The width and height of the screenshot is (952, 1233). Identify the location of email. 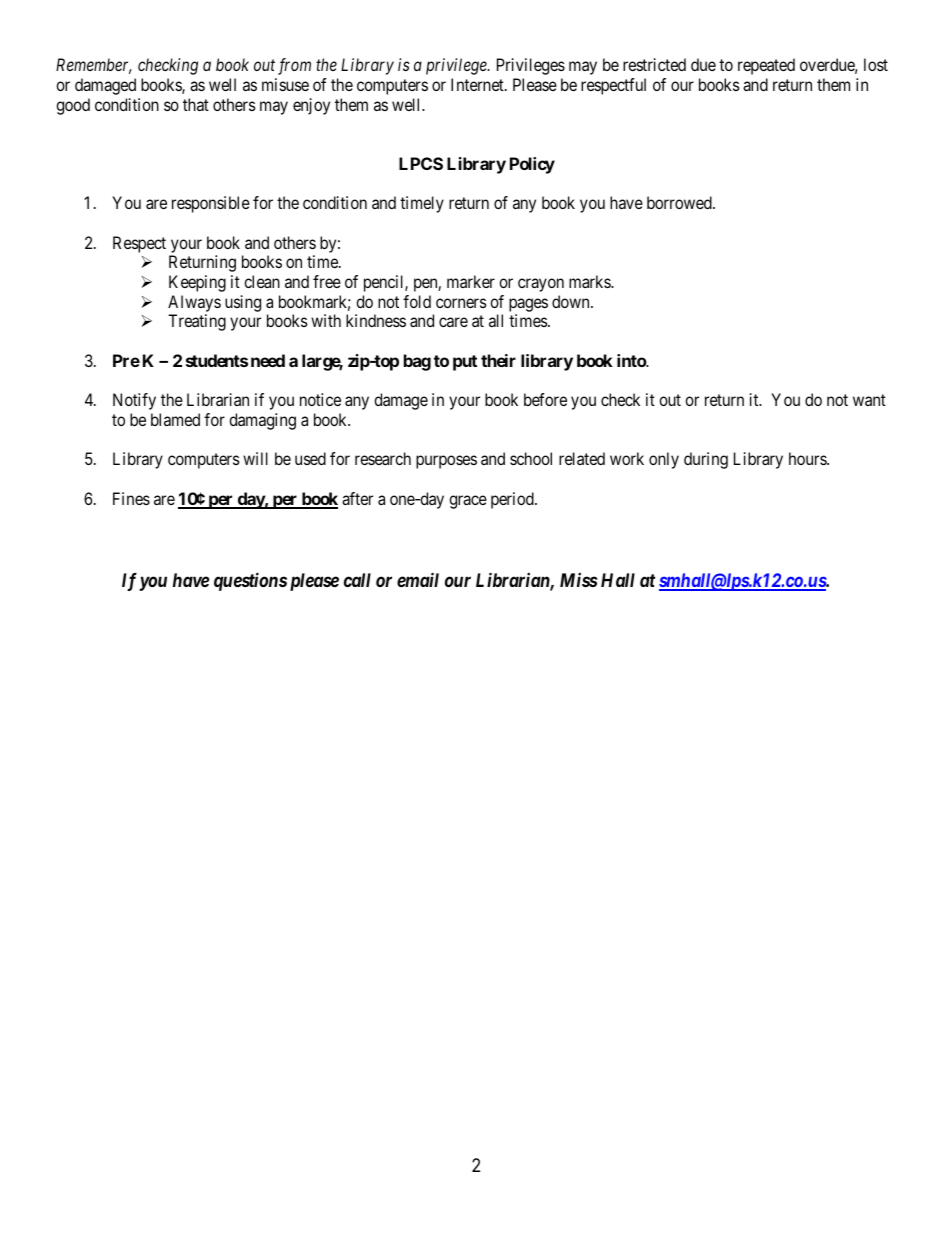
(418, 579).
